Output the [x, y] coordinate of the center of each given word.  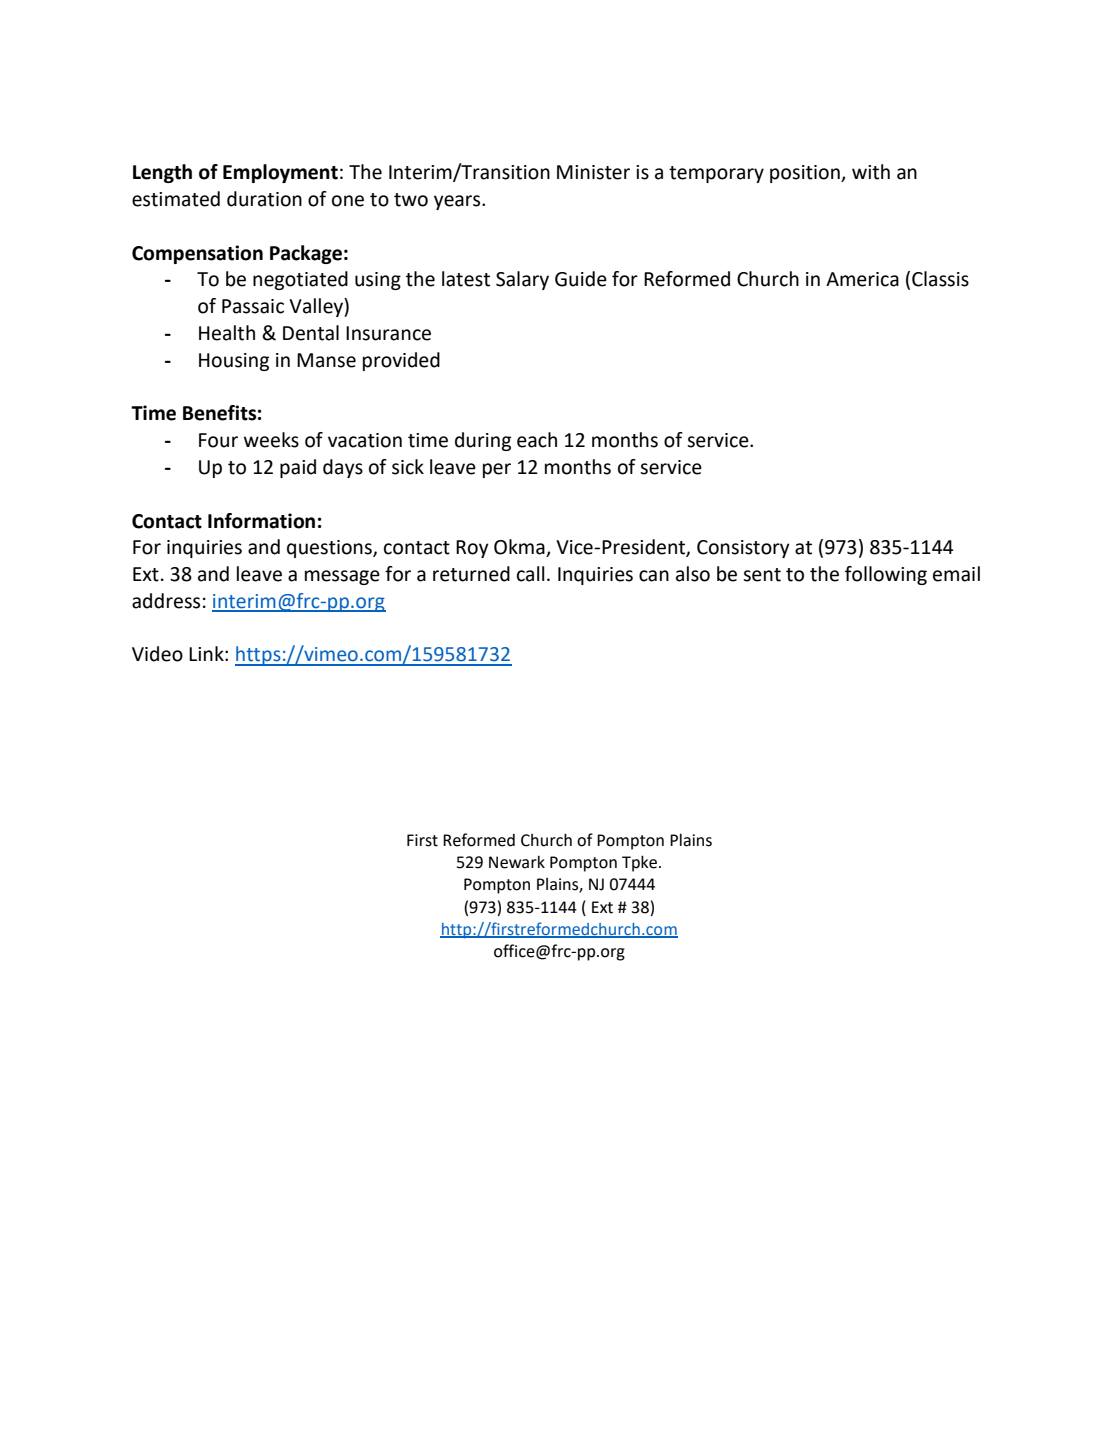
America [862, 279]
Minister [593, 172]
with [871, 172]
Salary [522, 280]
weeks [271, 440]
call [531, 574]
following [886, 575]
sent [762, 575]
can [654, 576]
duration [264, 199]
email [956, 574]
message [342, 577]
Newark [517, 862]
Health [227, 333]
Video [157, 654]
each [537, 440]
